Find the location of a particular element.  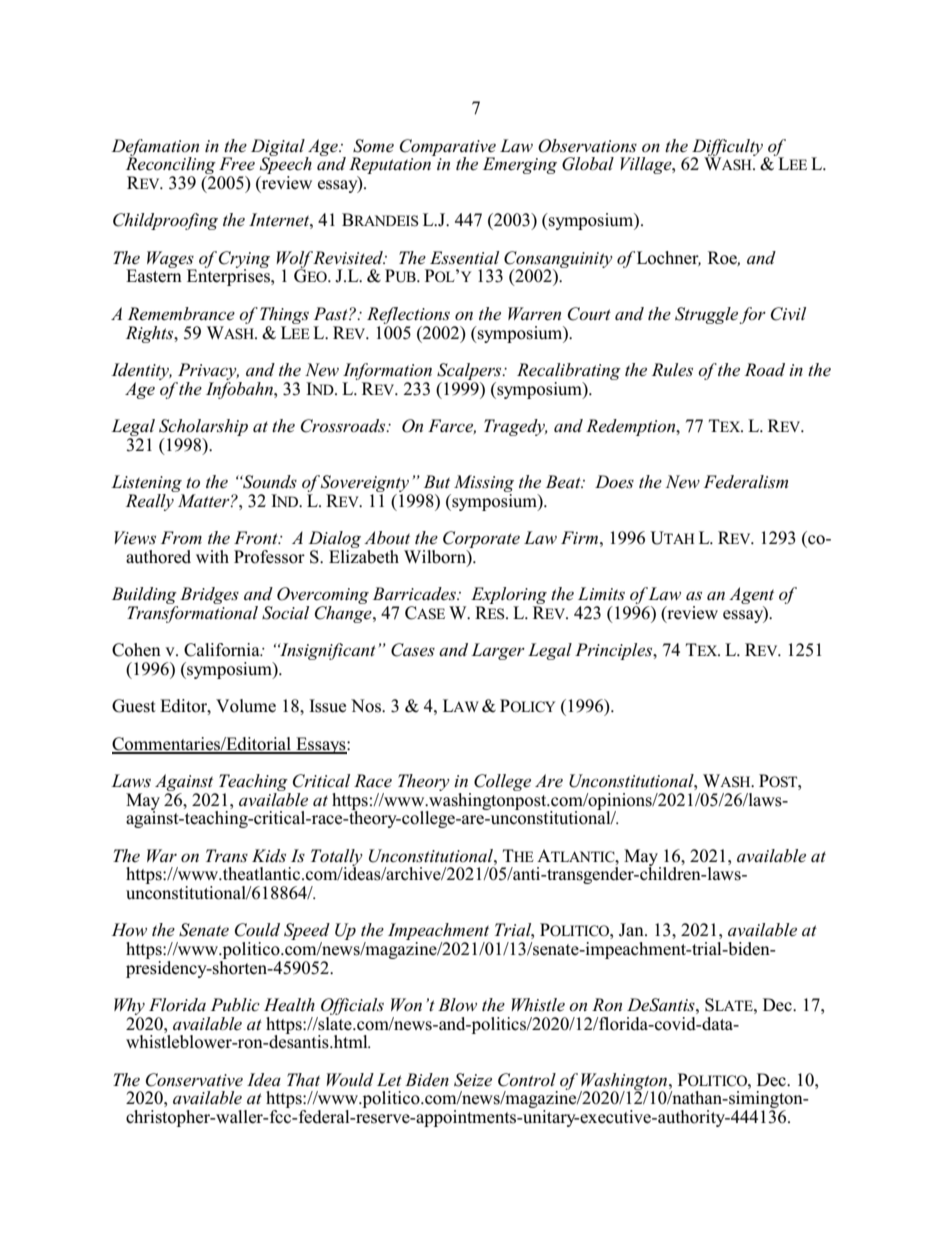

Difficulty is located at coordinates (729, 148).
